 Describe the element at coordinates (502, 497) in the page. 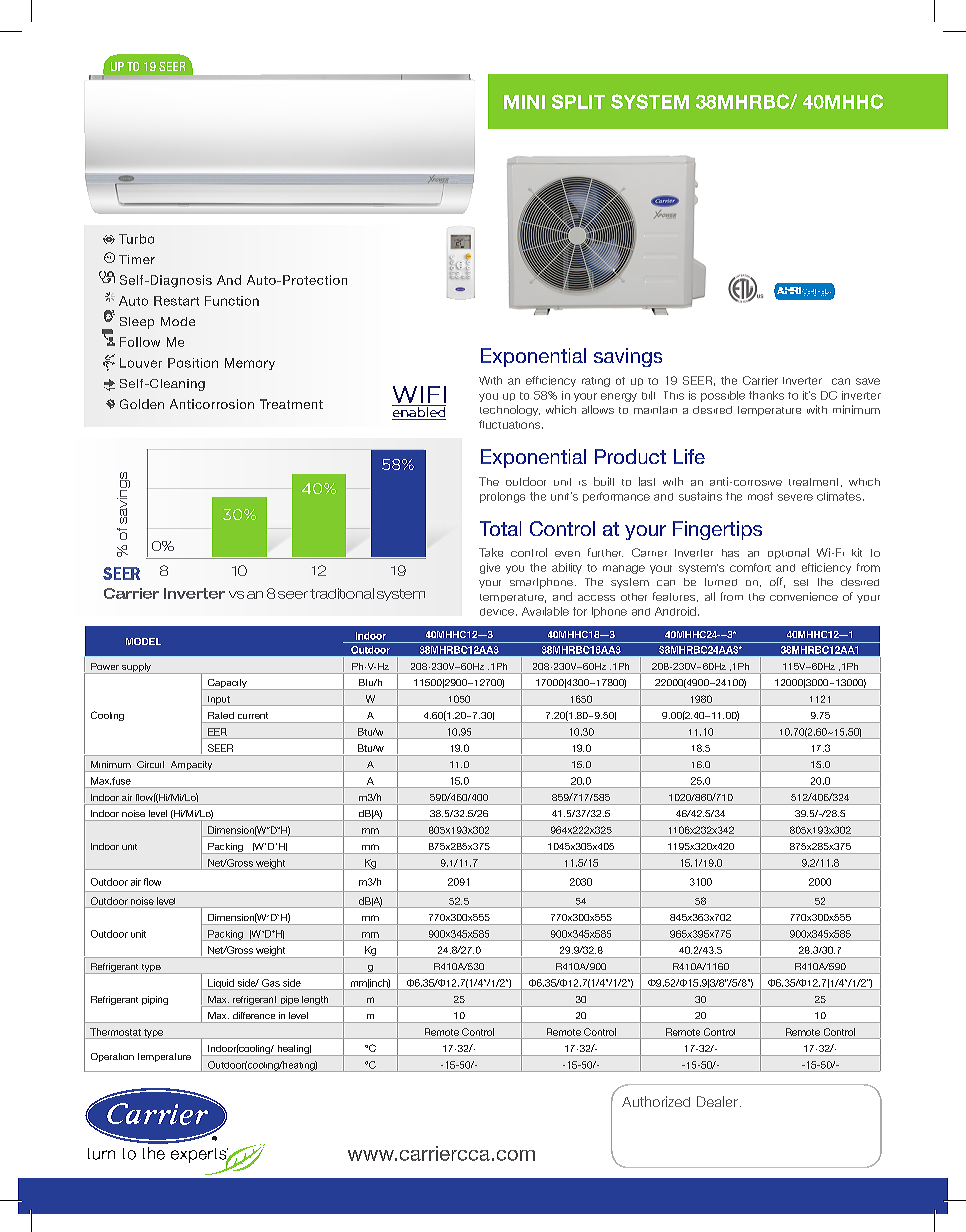

I see `prolongs` at that location.
